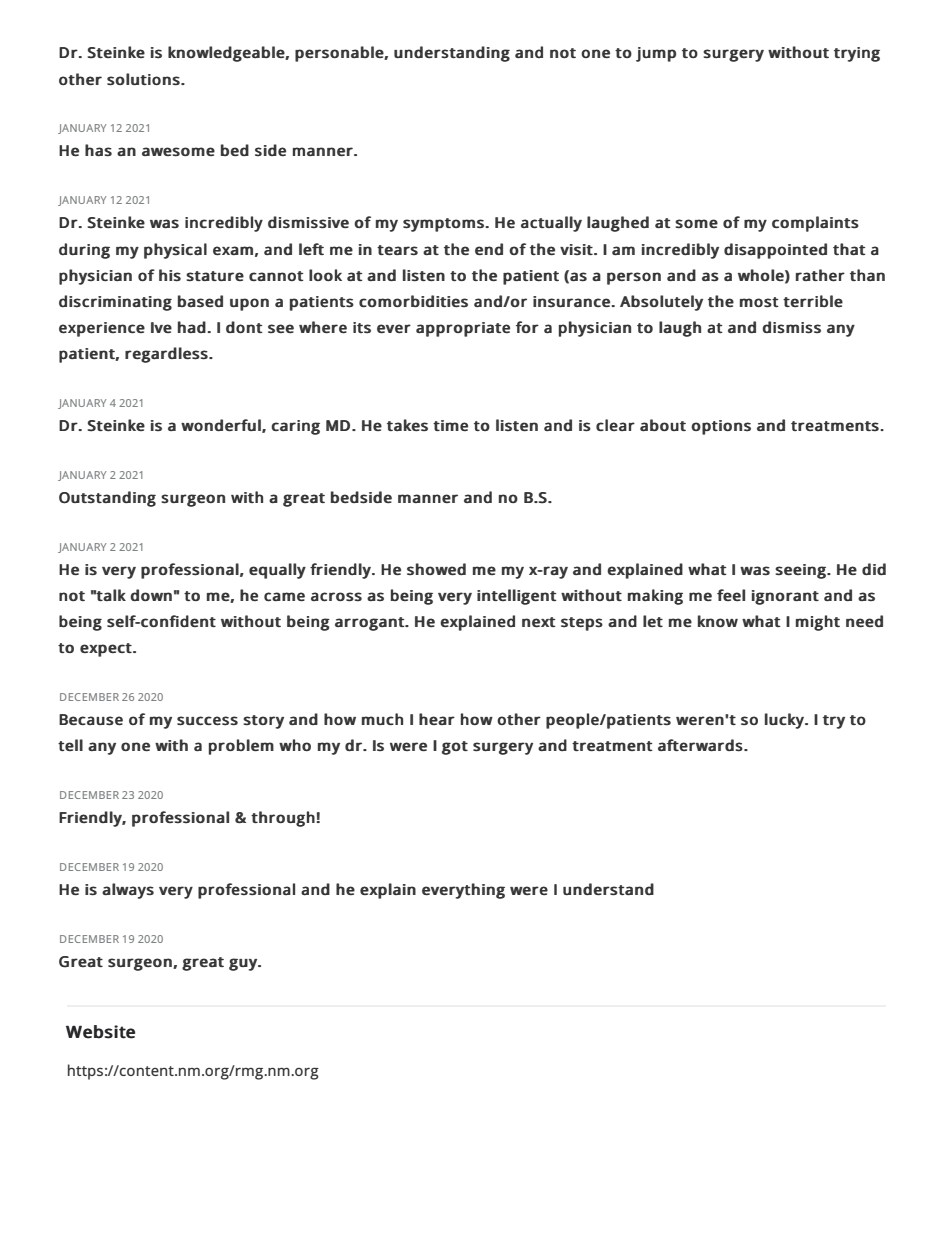 The width and height of the image is (952, 1233). What do you see at coordinates (857, 54) in the image?
I see `trying` at bounding box center [857, 54].
